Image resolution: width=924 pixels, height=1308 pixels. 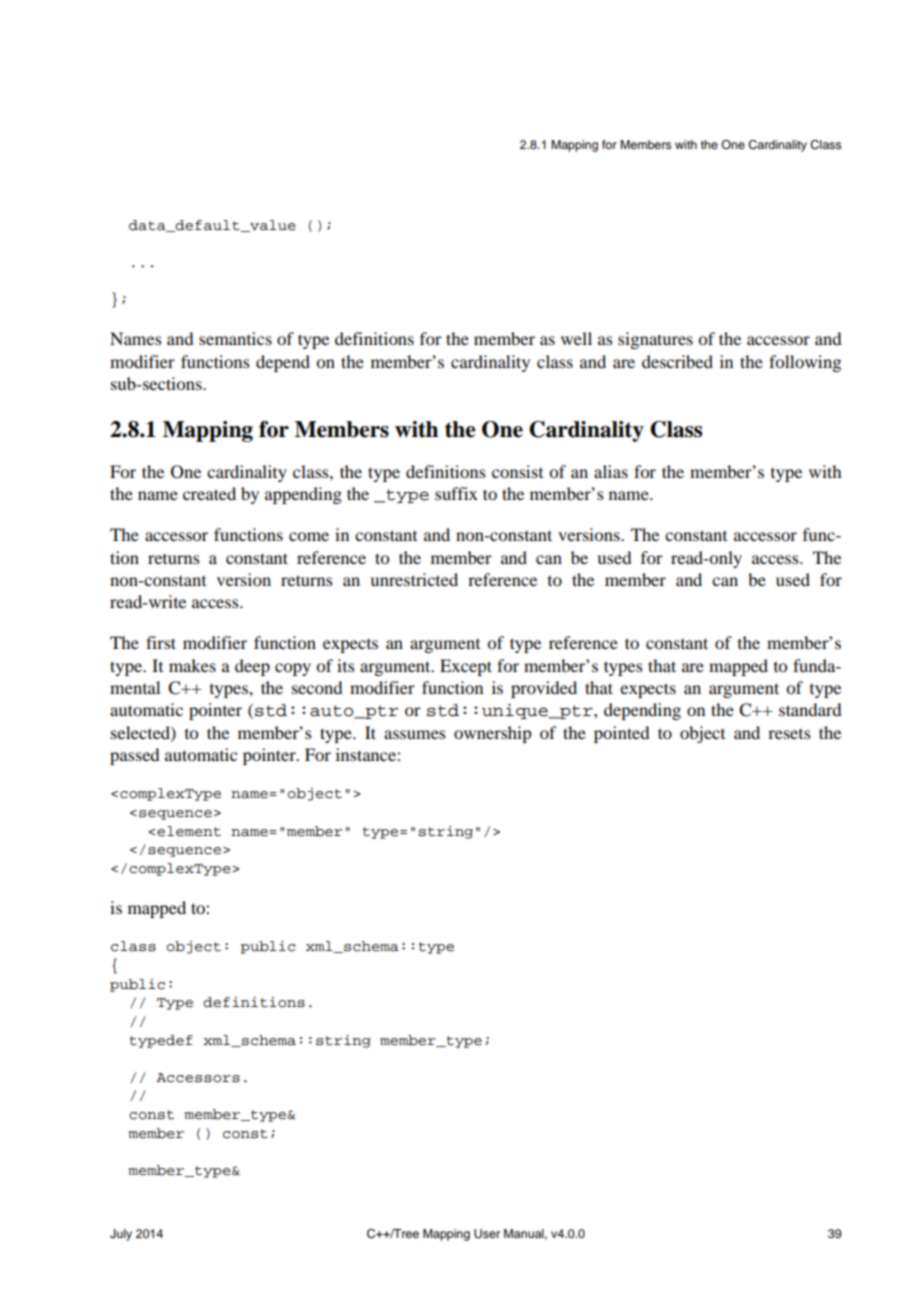 I want to click on Except, so click(x=466, y=667).
